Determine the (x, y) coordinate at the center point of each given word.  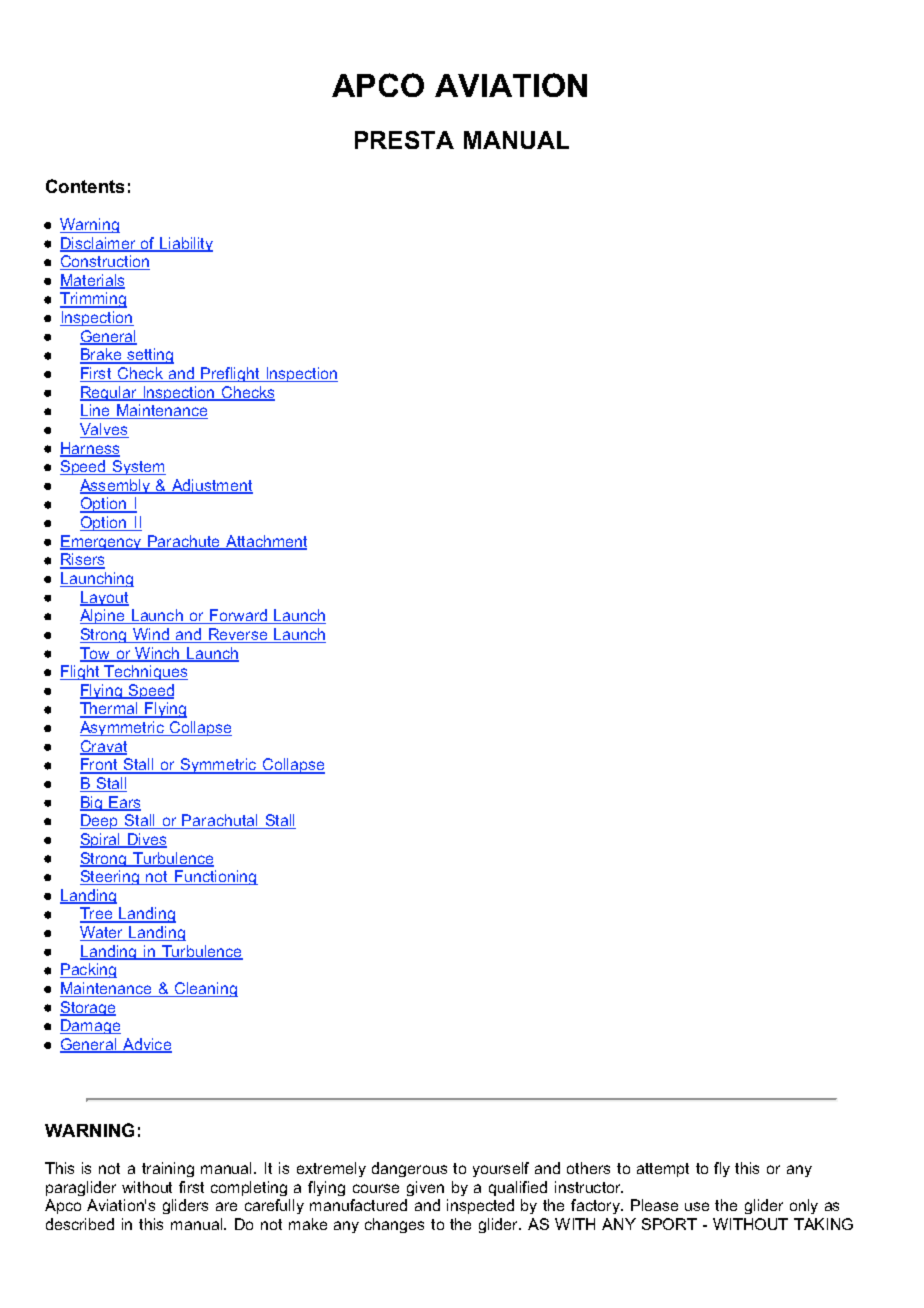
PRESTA (404, 140)
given (425, 1188)
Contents (85, 186)
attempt (663, 1170)
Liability (185, 244)
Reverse (238, 635)
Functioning (215, 877)
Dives (146, 840)
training (168, 1169)
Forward (239, 616)
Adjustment (211, 486)
